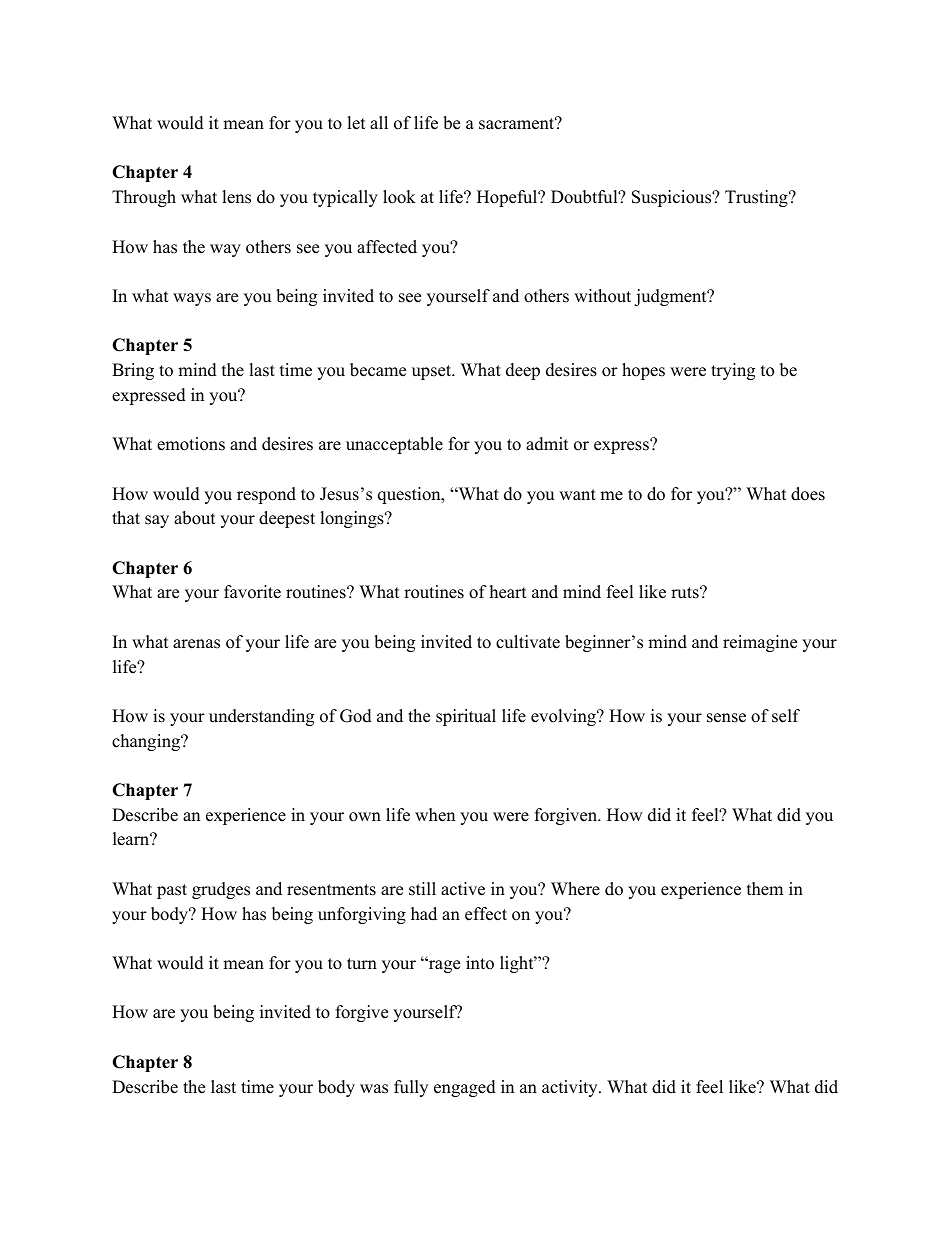 The width and height of the document is (952, 1233). Describe the element at coordinates (236, 197) in the document. I see `lens` at that location.
